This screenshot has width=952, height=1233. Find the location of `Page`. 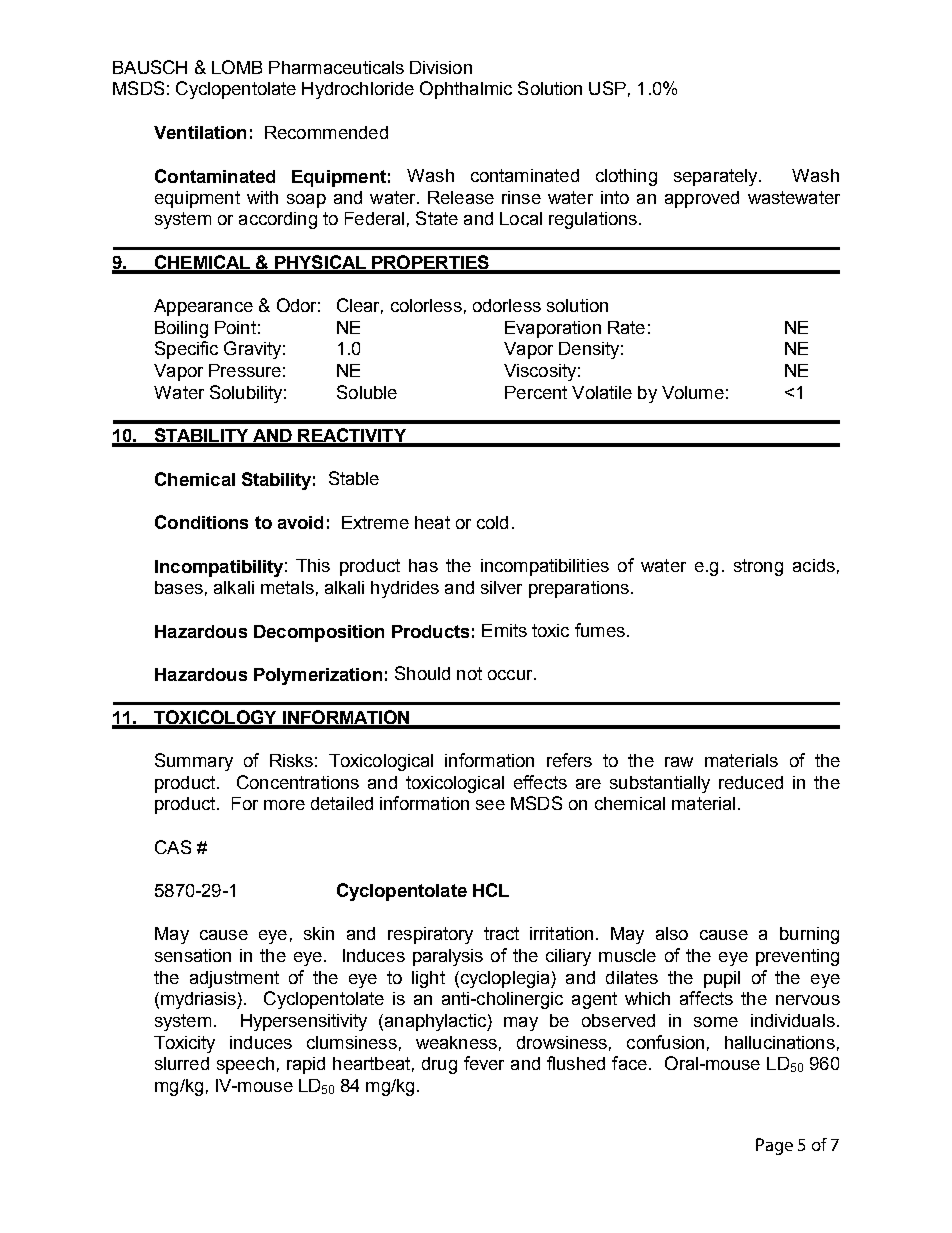

Page is located at coordinates (774, 1146).
